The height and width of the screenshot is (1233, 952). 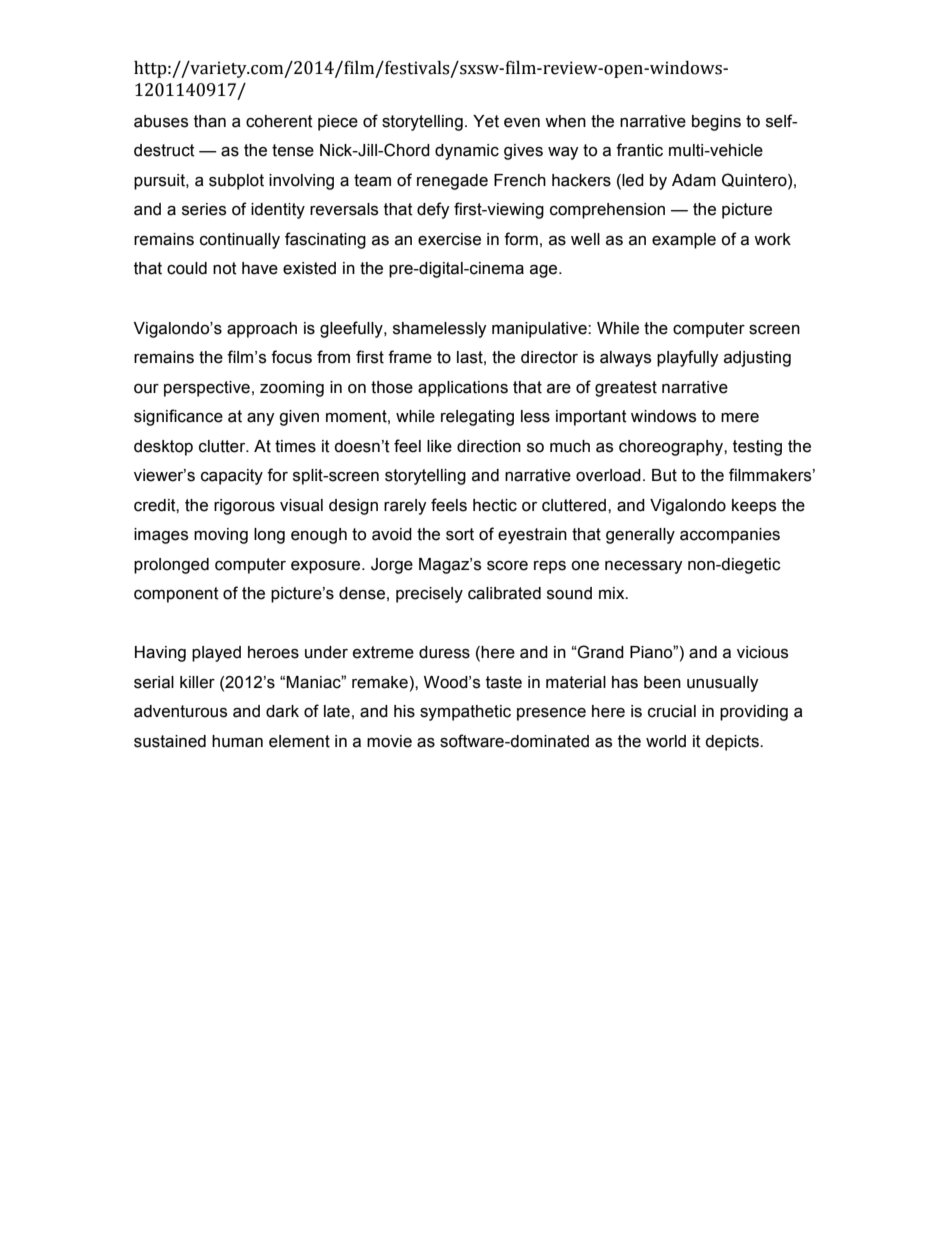 I want to click on dynamic, so click(x=467, y=152).
